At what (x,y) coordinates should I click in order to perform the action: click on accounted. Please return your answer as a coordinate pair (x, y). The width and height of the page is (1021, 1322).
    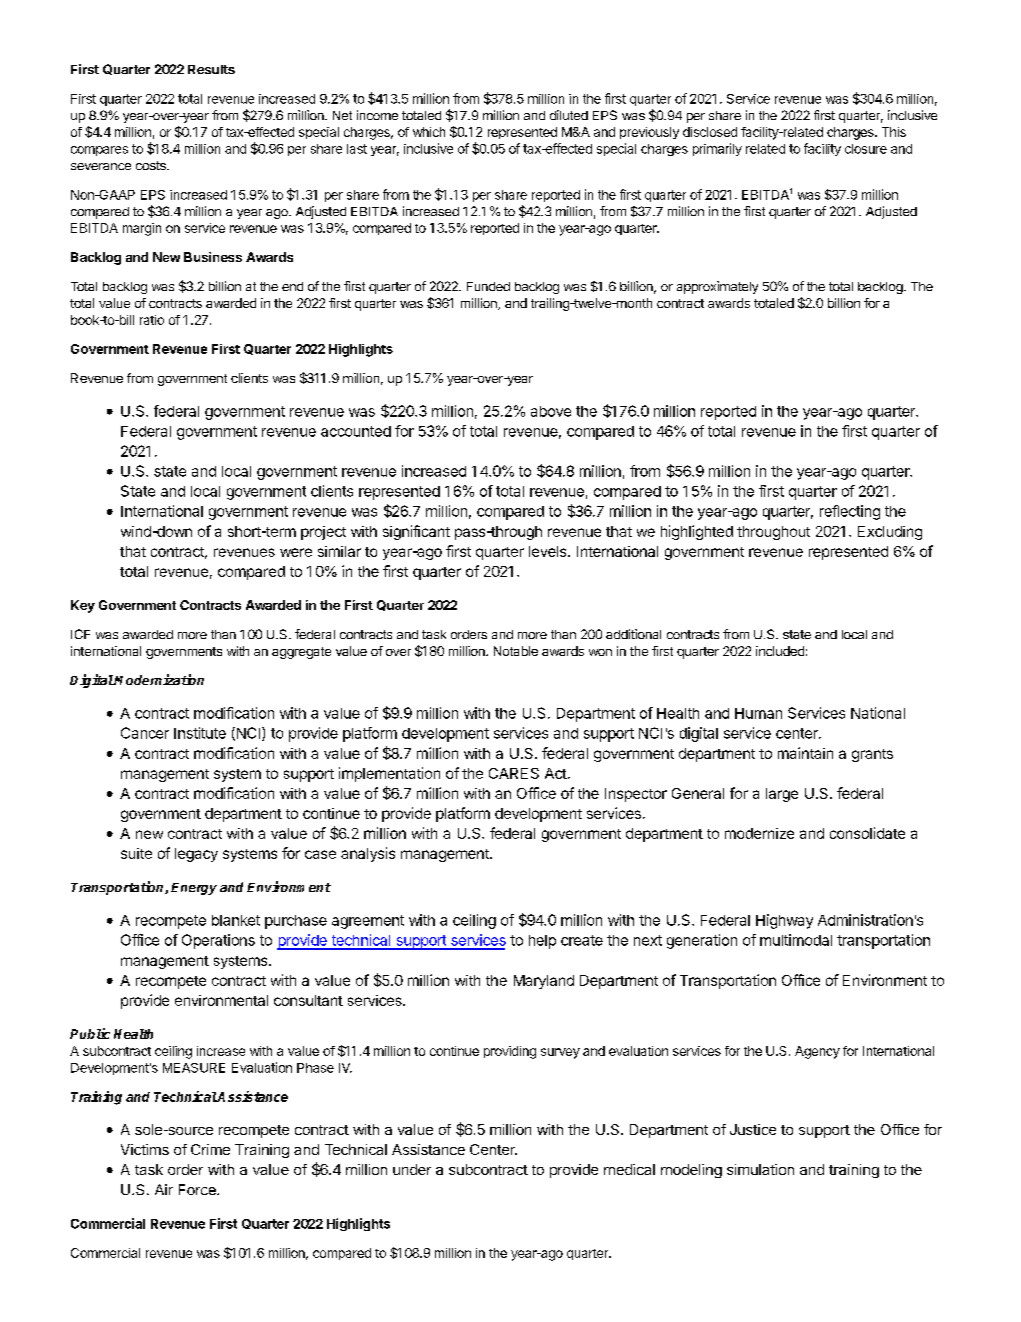
    Looking at the image, I should click on (356, 431).
